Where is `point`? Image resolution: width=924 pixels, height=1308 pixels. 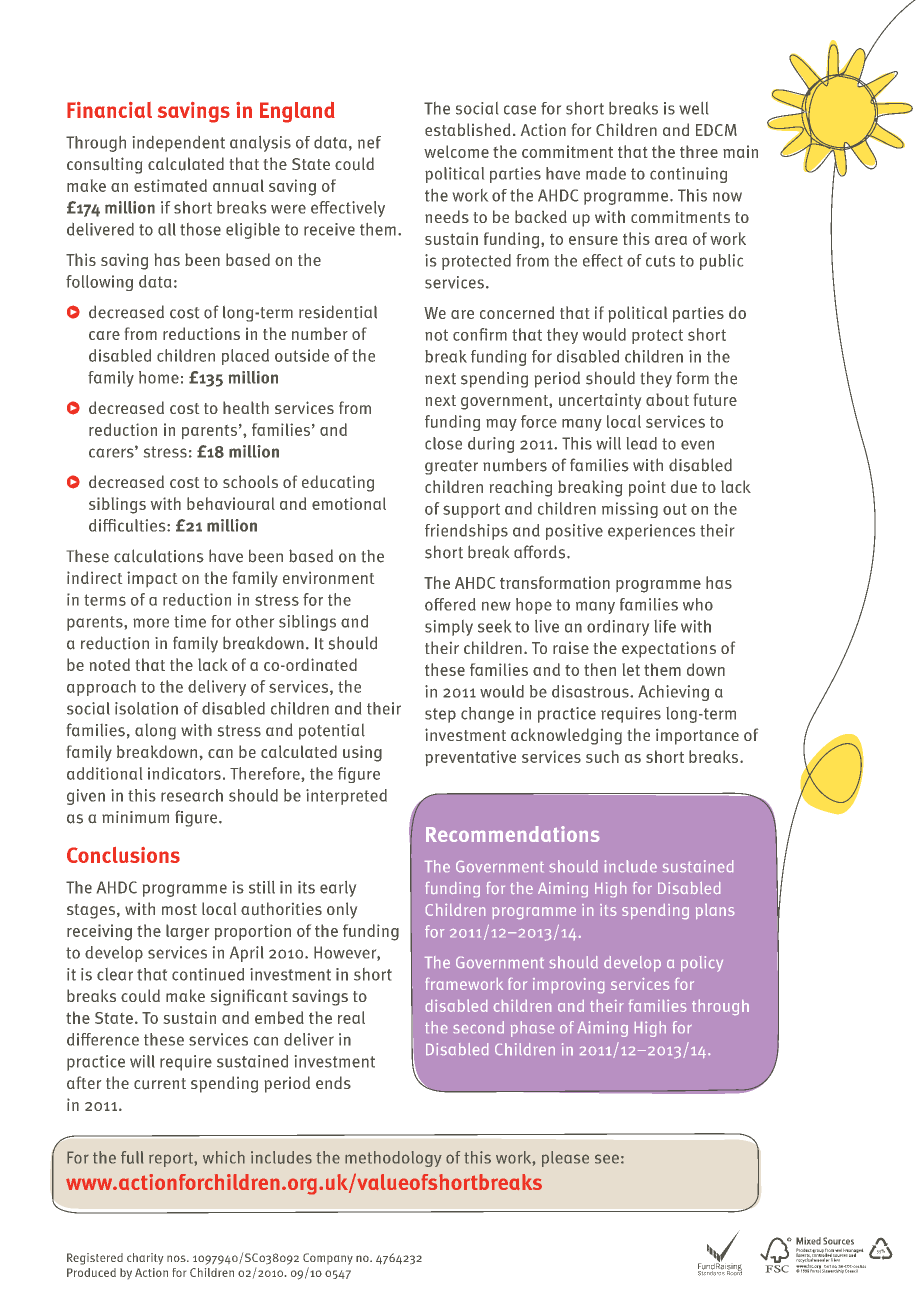
point is located at coordinates (647, 488).
